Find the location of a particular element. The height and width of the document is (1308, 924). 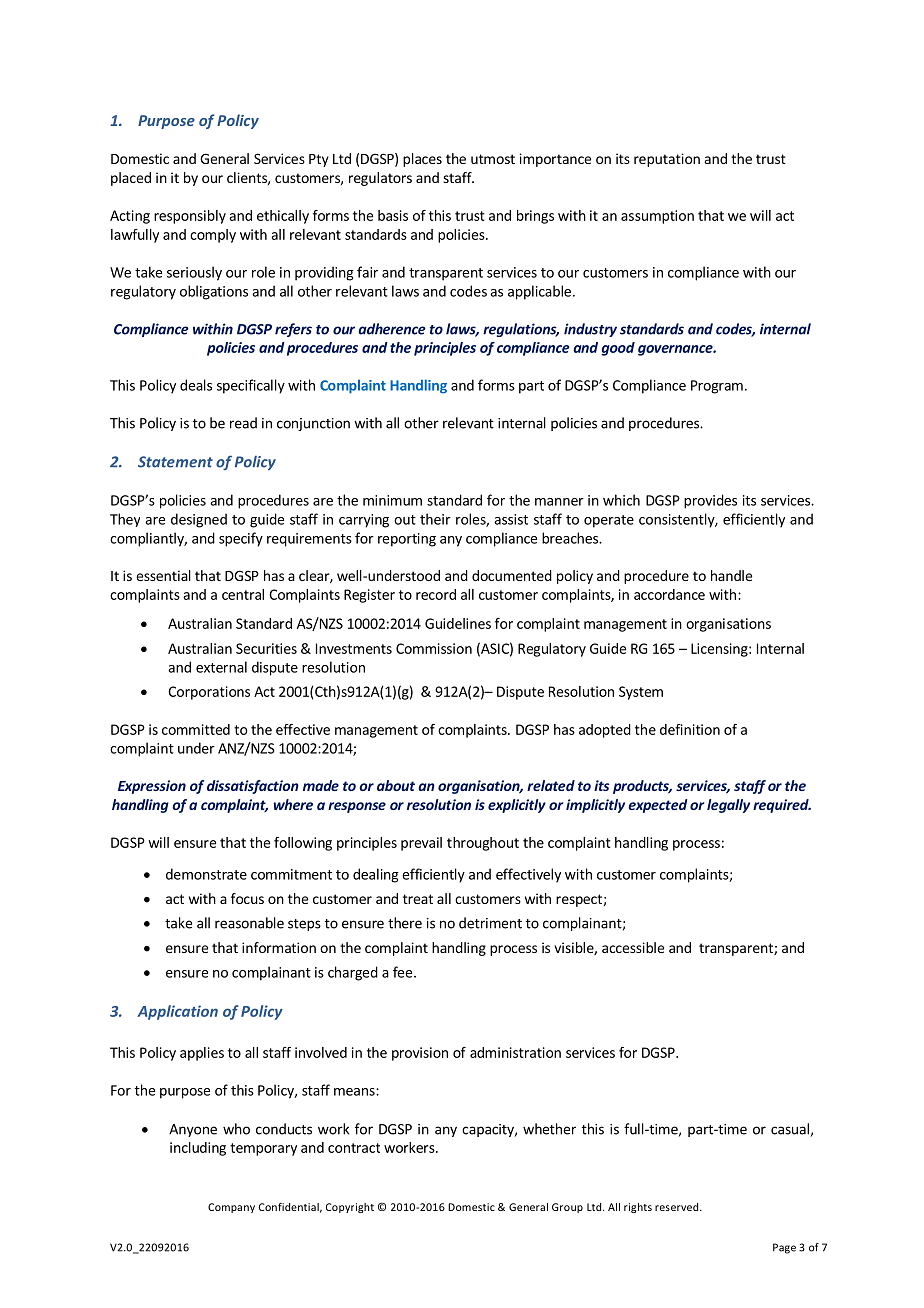

Company is located at coordinates (231, 1208).
